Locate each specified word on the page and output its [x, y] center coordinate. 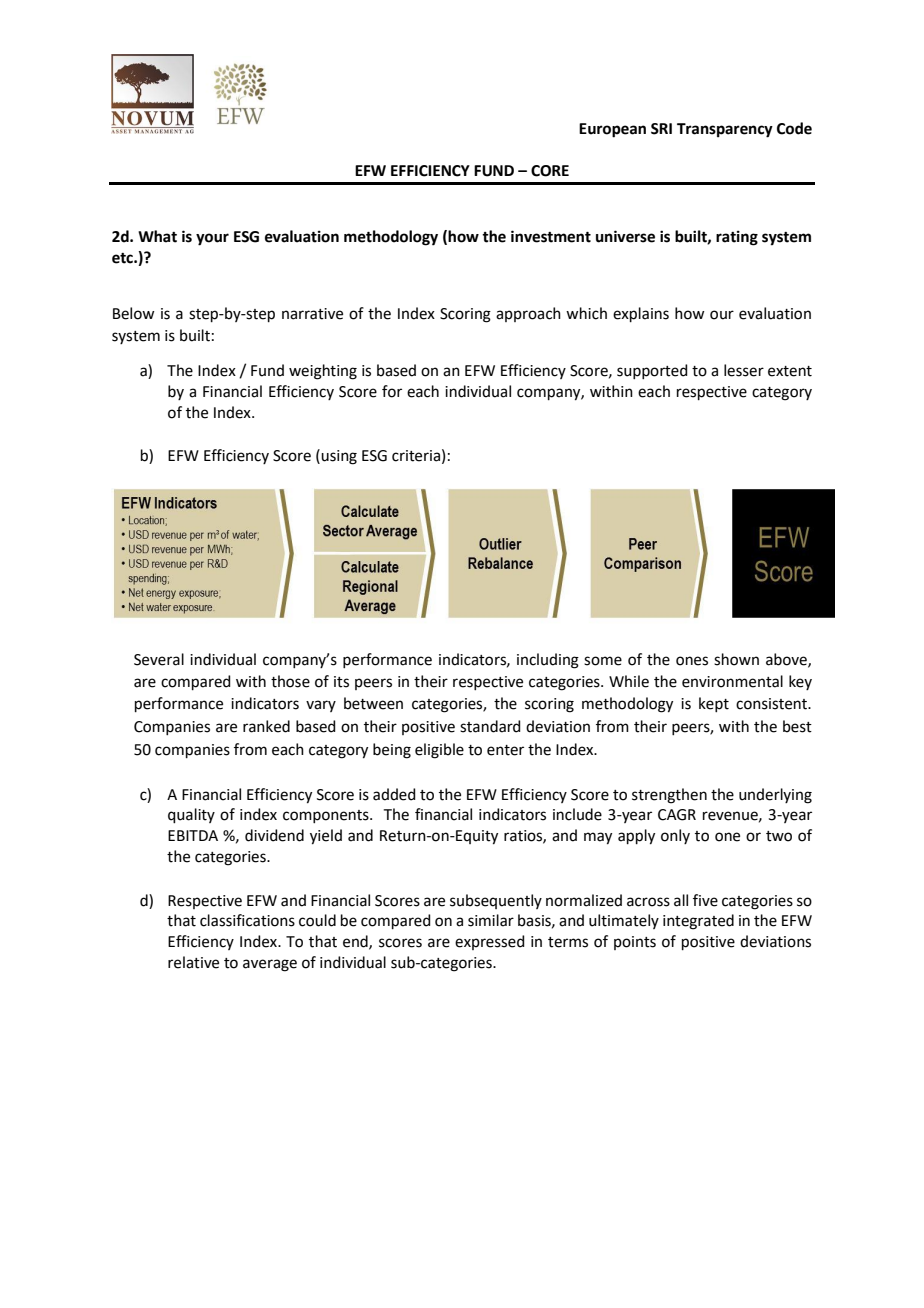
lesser [744, 370]
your [212, 239]
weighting [323, 372]
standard [490, 726]
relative [193, 962]
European [612, 130]
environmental [732, 681]
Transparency [725, 130]
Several [159, 659]
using [339, 457]
